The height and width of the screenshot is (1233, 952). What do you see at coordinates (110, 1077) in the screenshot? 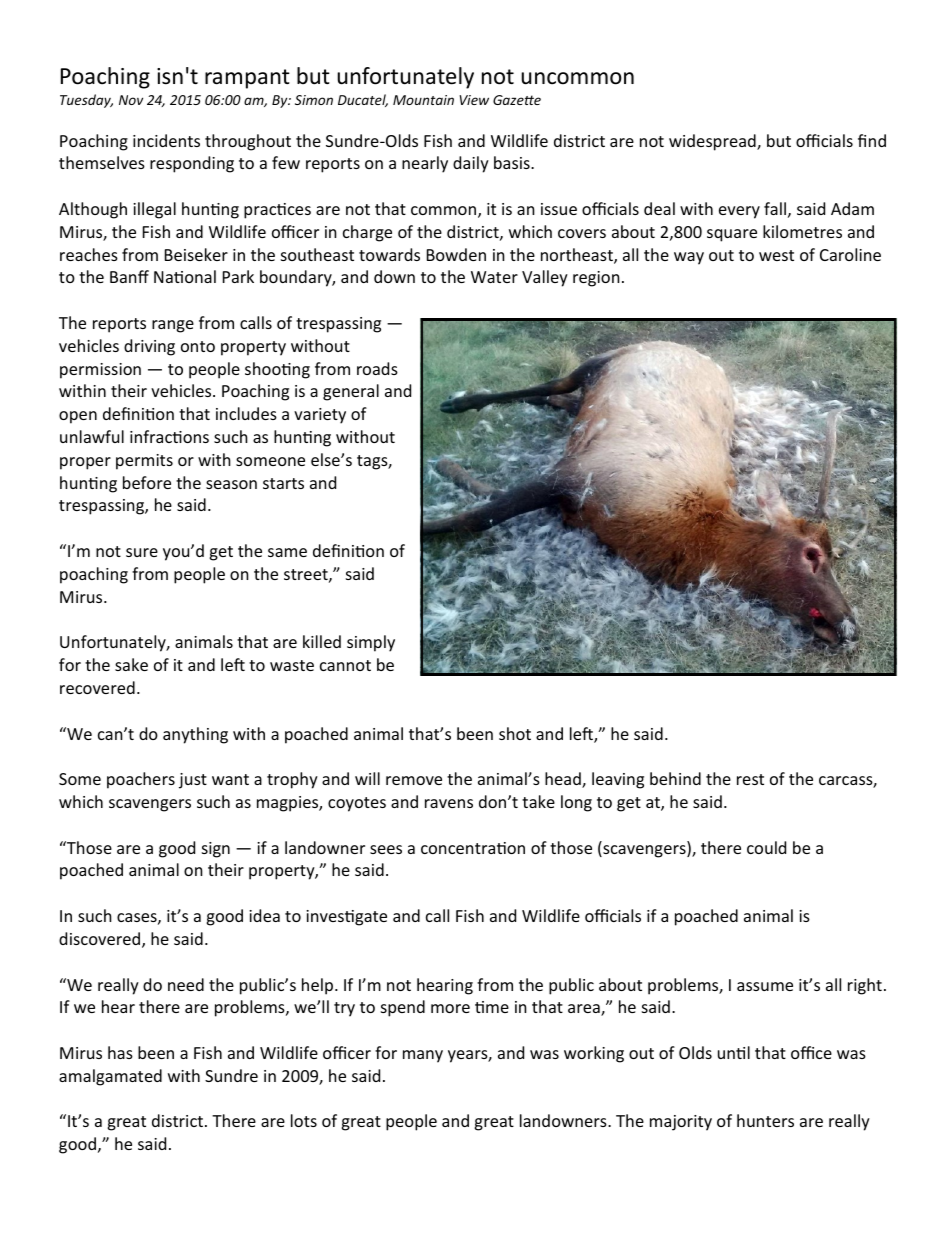
I see `amalgamated` at bounding box center [110, 1077].
